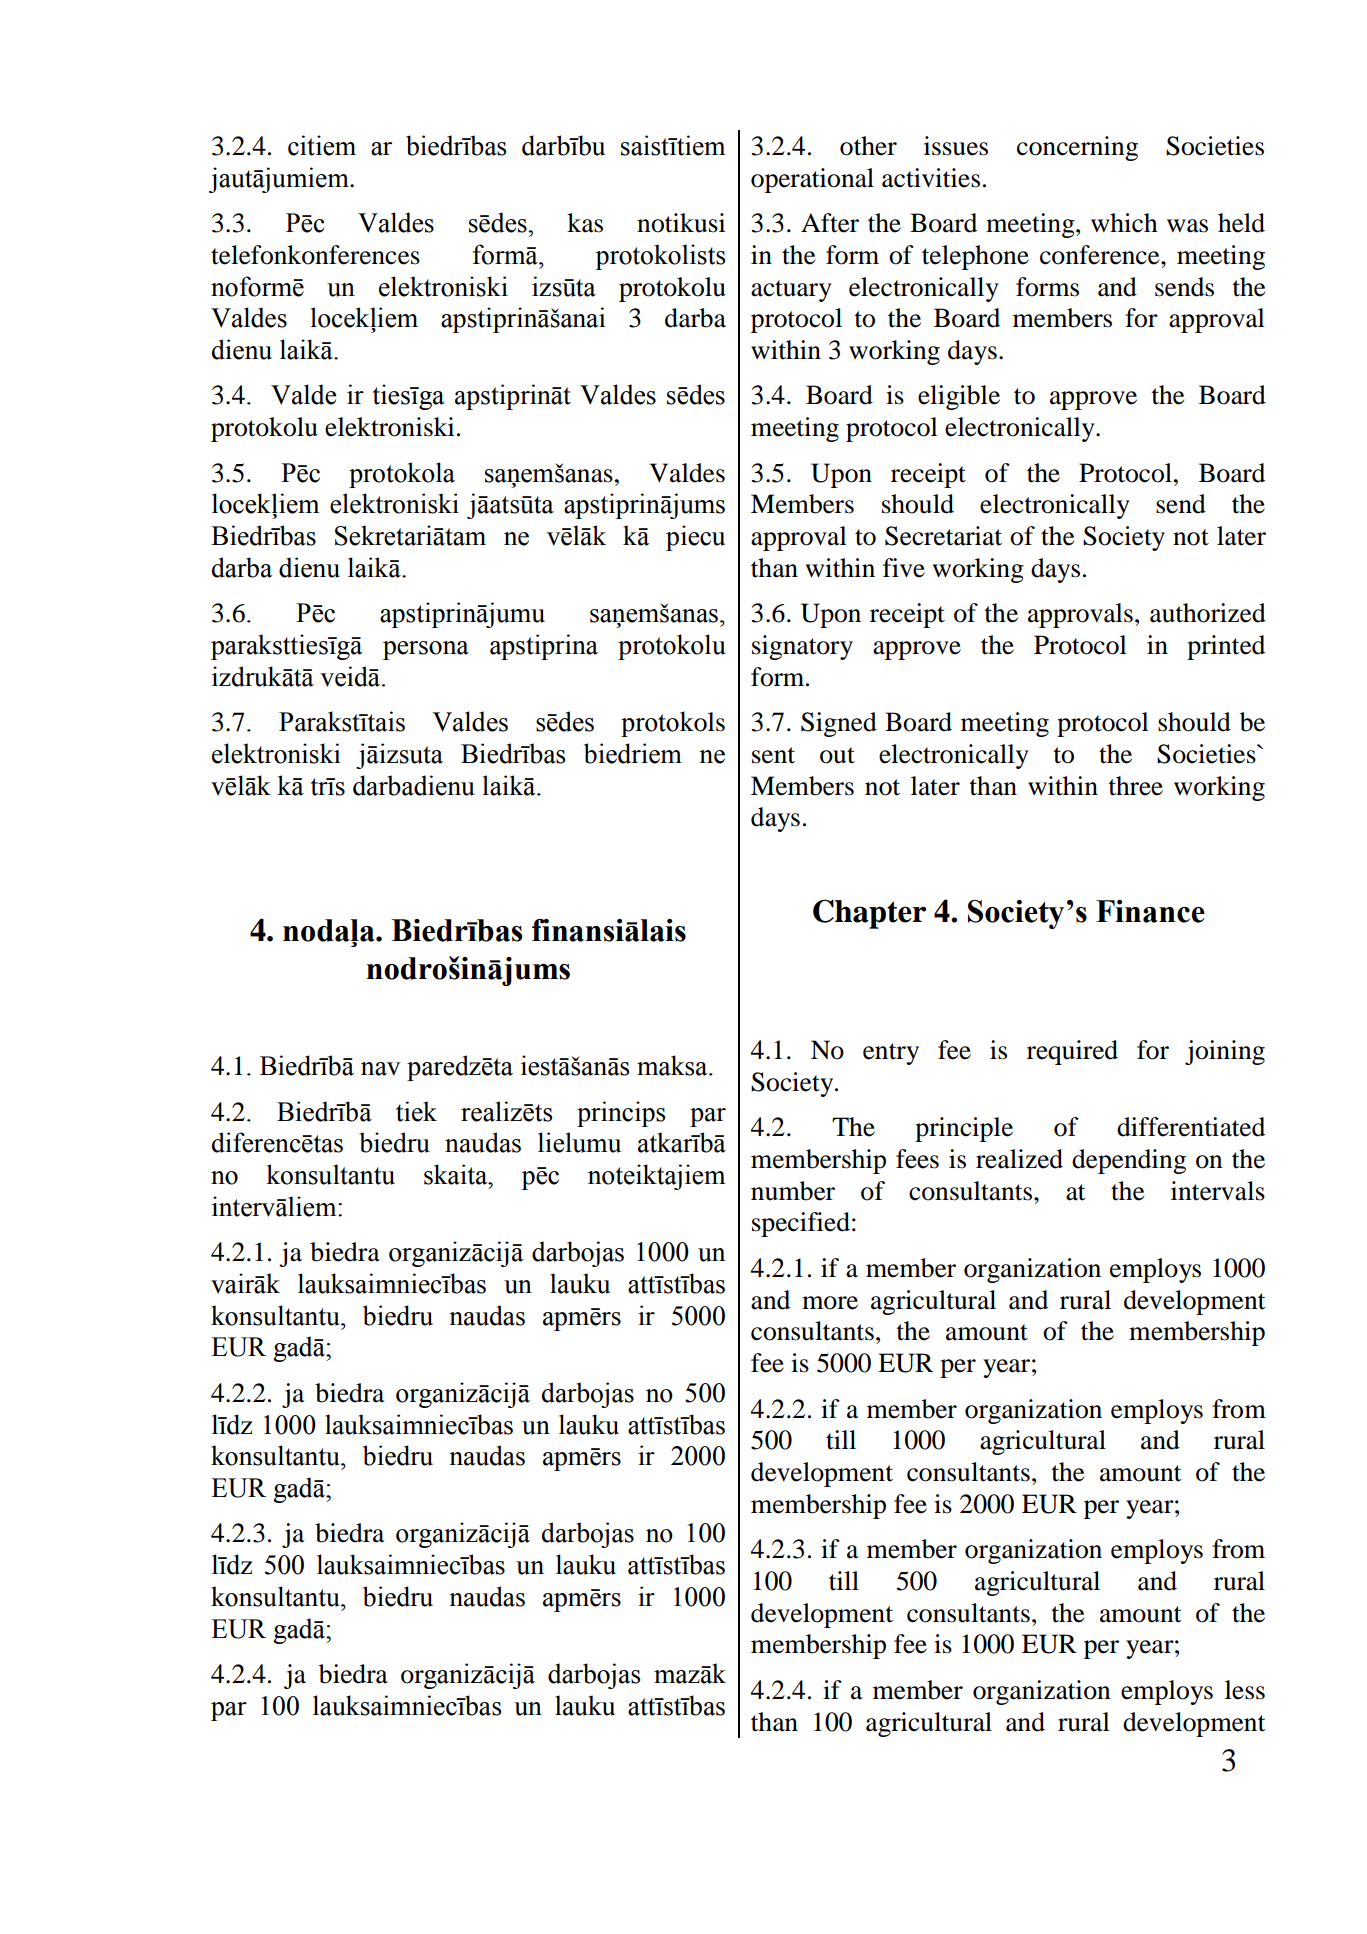  What do you see at coordinates (869, 914) in the document?
I see `Chapter` at bounding box center [869, 914].
